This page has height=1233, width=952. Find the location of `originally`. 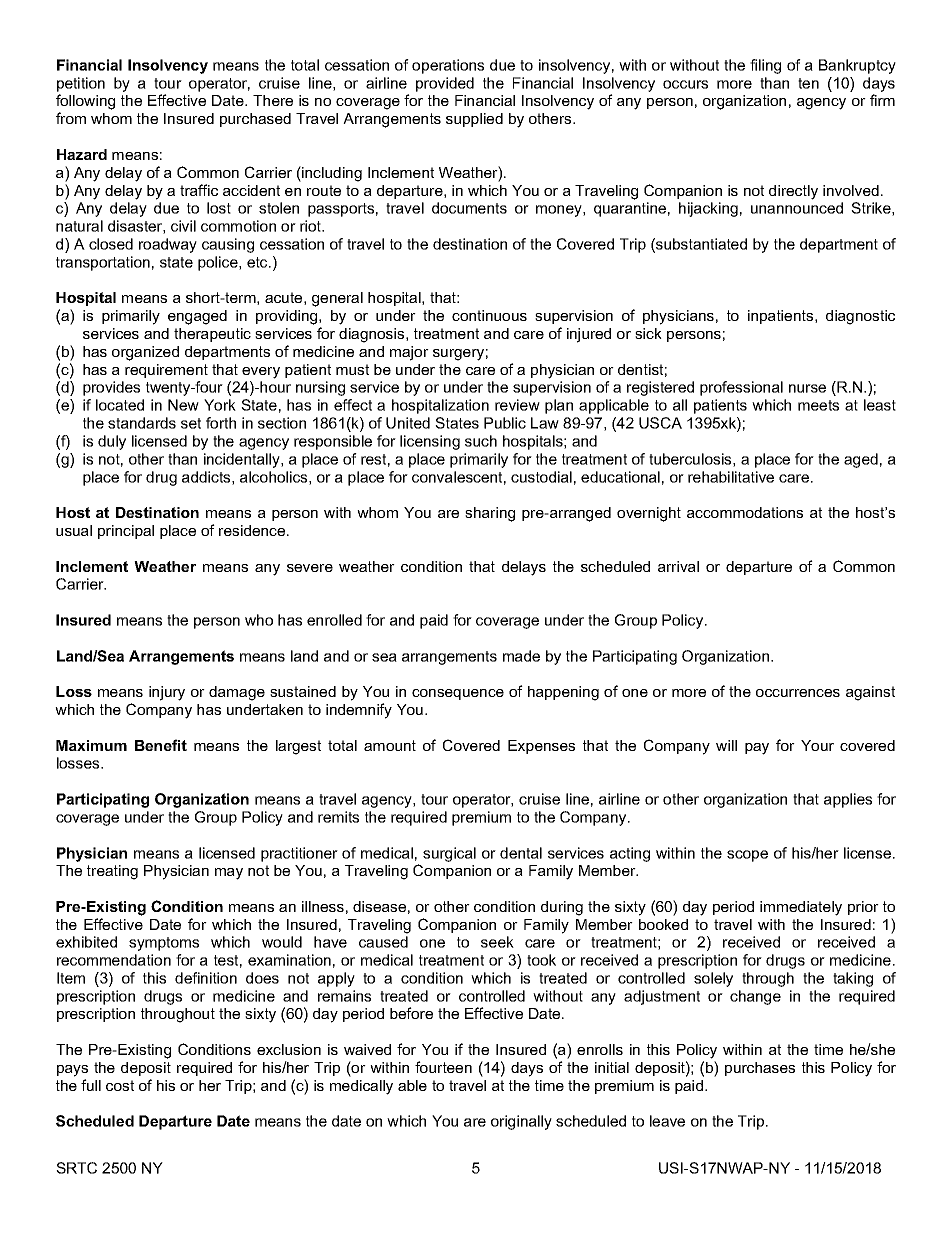

originally is located at coordinates (521, 1122).
